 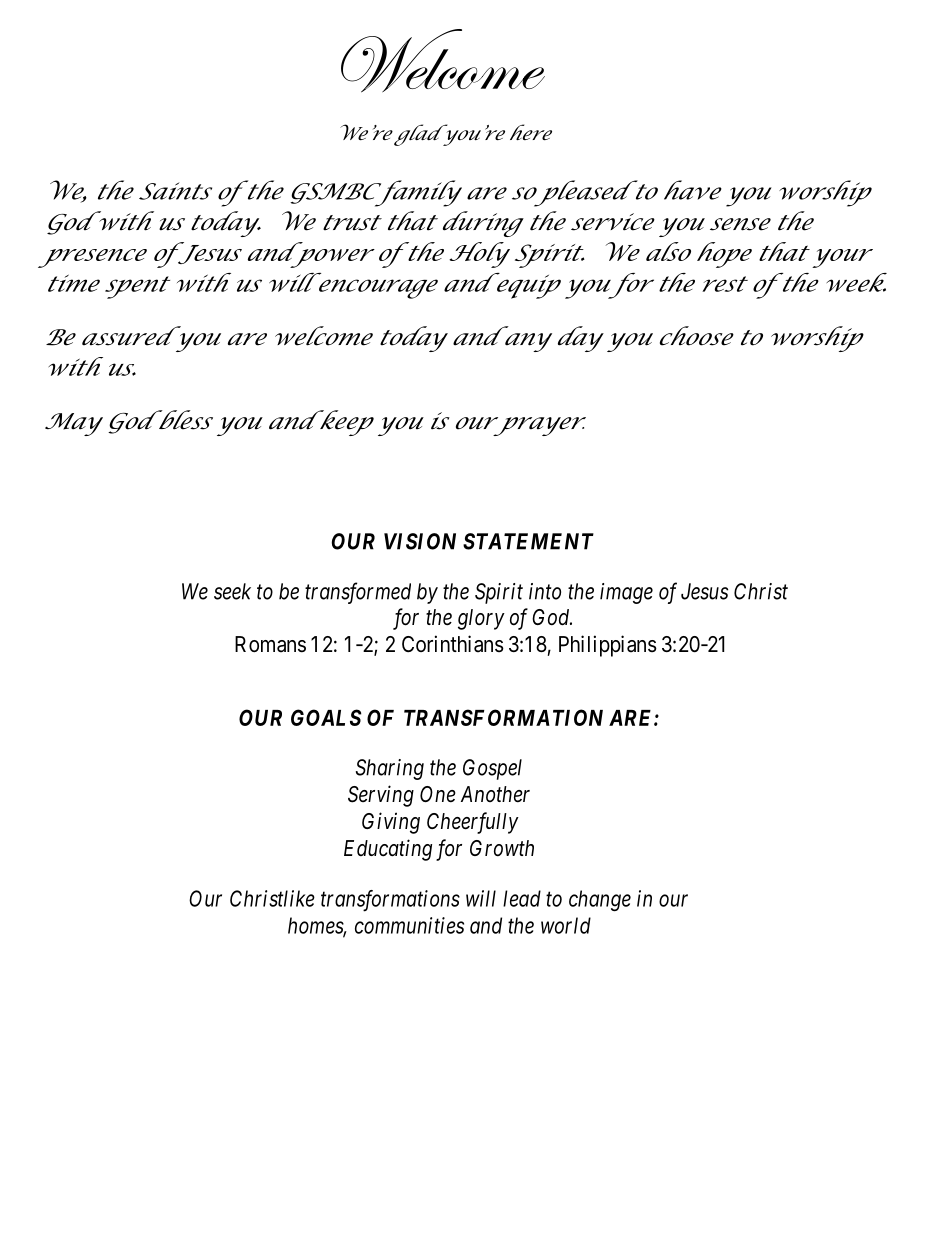 What do you see at coordinates (326, 717) in the screenshot?
I see `GOALS` at bounding box center [326, 717].
